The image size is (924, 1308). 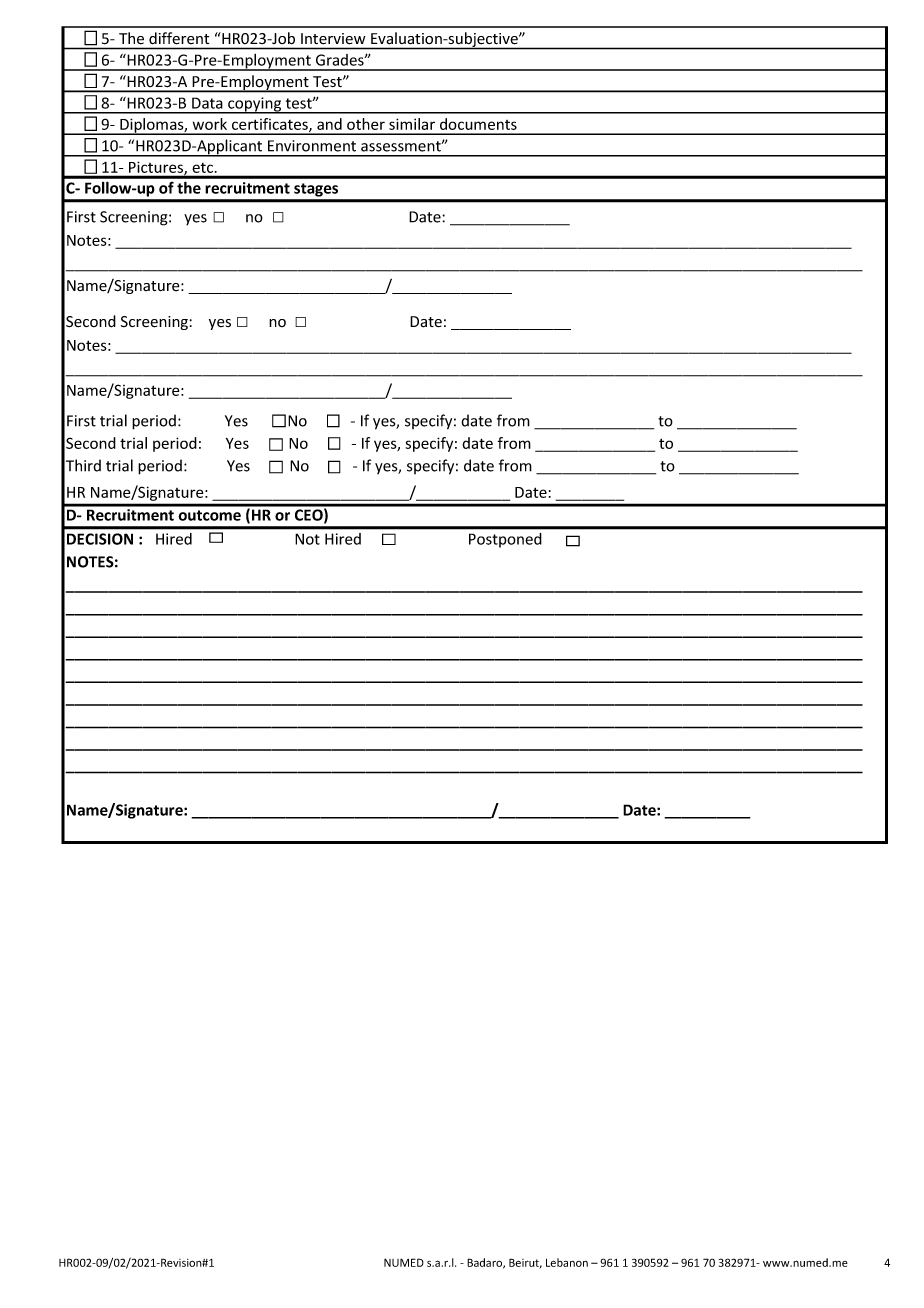 What do you see at coordinates (207, 103) in the screenshot?
I see `Data` at bounding box center [207, 103].
